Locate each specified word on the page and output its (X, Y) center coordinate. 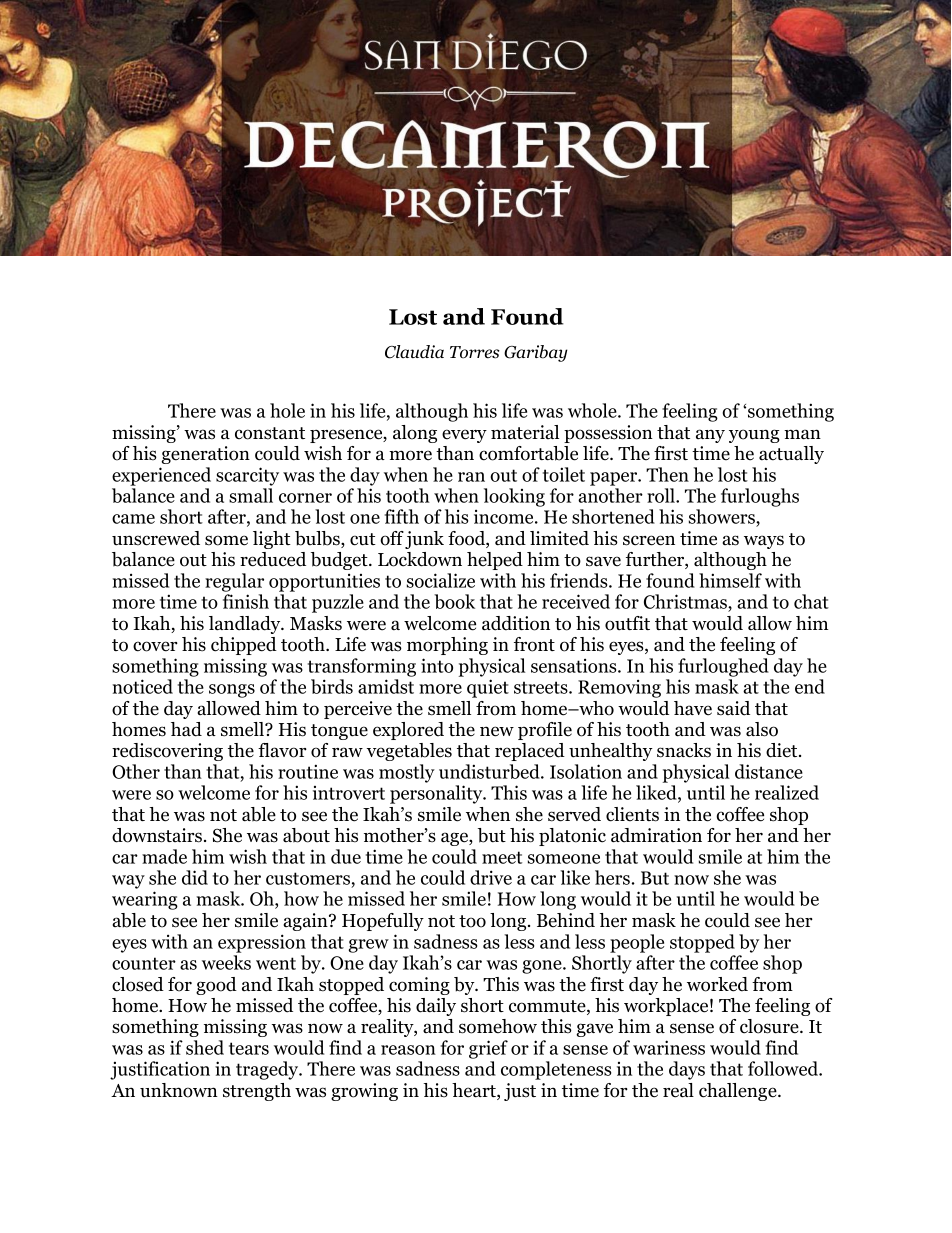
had (186, 729)
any (710, 436)
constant (270, 433)
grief (488, 1049)
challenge (739, 1092)
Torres (474, 352)
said (733, 708)
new (497, 731)
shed (205, 1047)
